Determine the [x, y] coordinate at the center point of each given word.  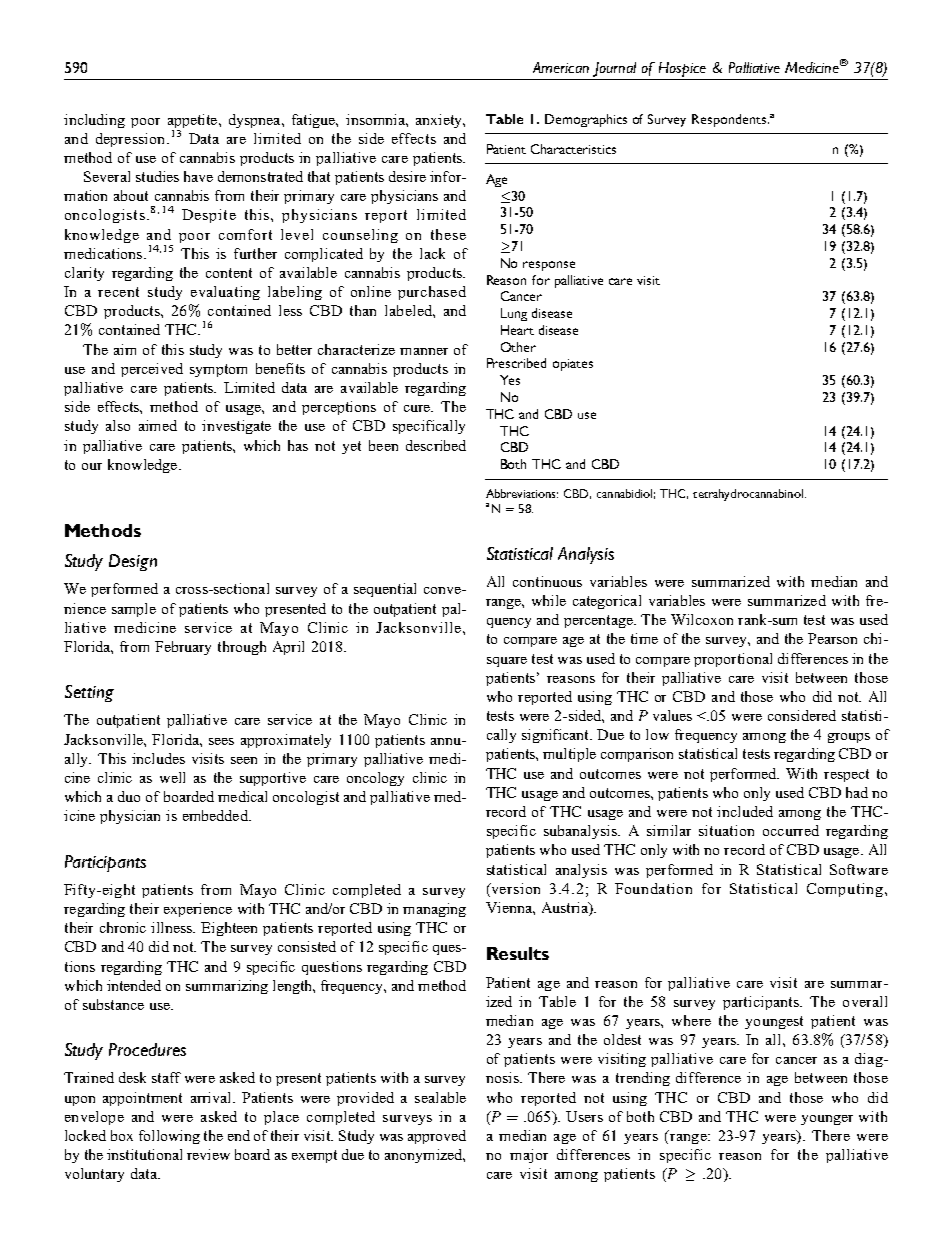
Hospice [683, 71]
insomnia [376, 119]
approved [437, 1137]
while [549, 600]
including [94, 121]
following [169, 1137]
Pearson [832, 638]
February [183, 648]
